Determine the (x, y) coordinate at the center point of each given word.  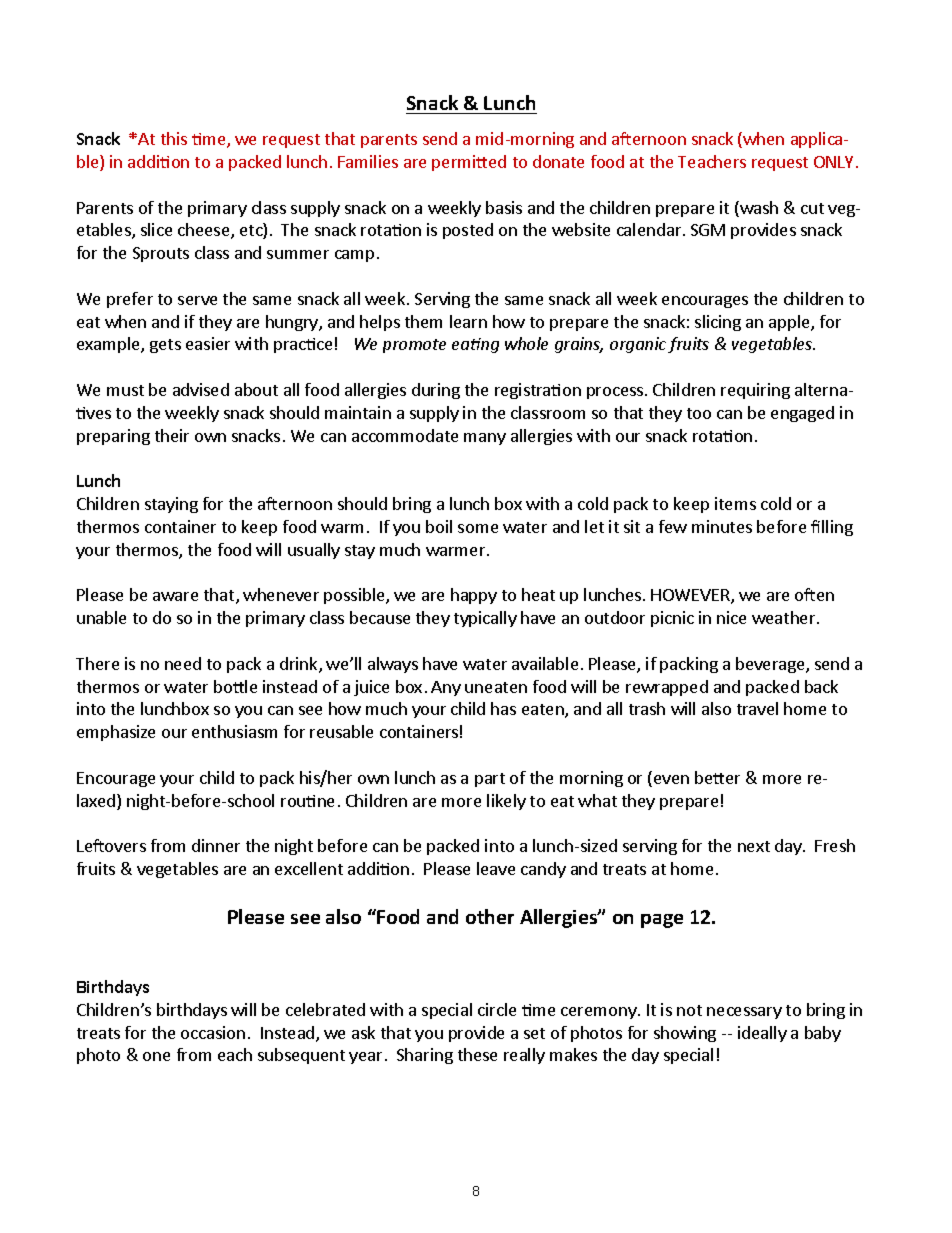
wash (758, 209)
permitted (469, 163)
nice (731, 617)
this (174, 138)
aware (175, 596)
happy (474, 596)
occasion (213, 1032)
